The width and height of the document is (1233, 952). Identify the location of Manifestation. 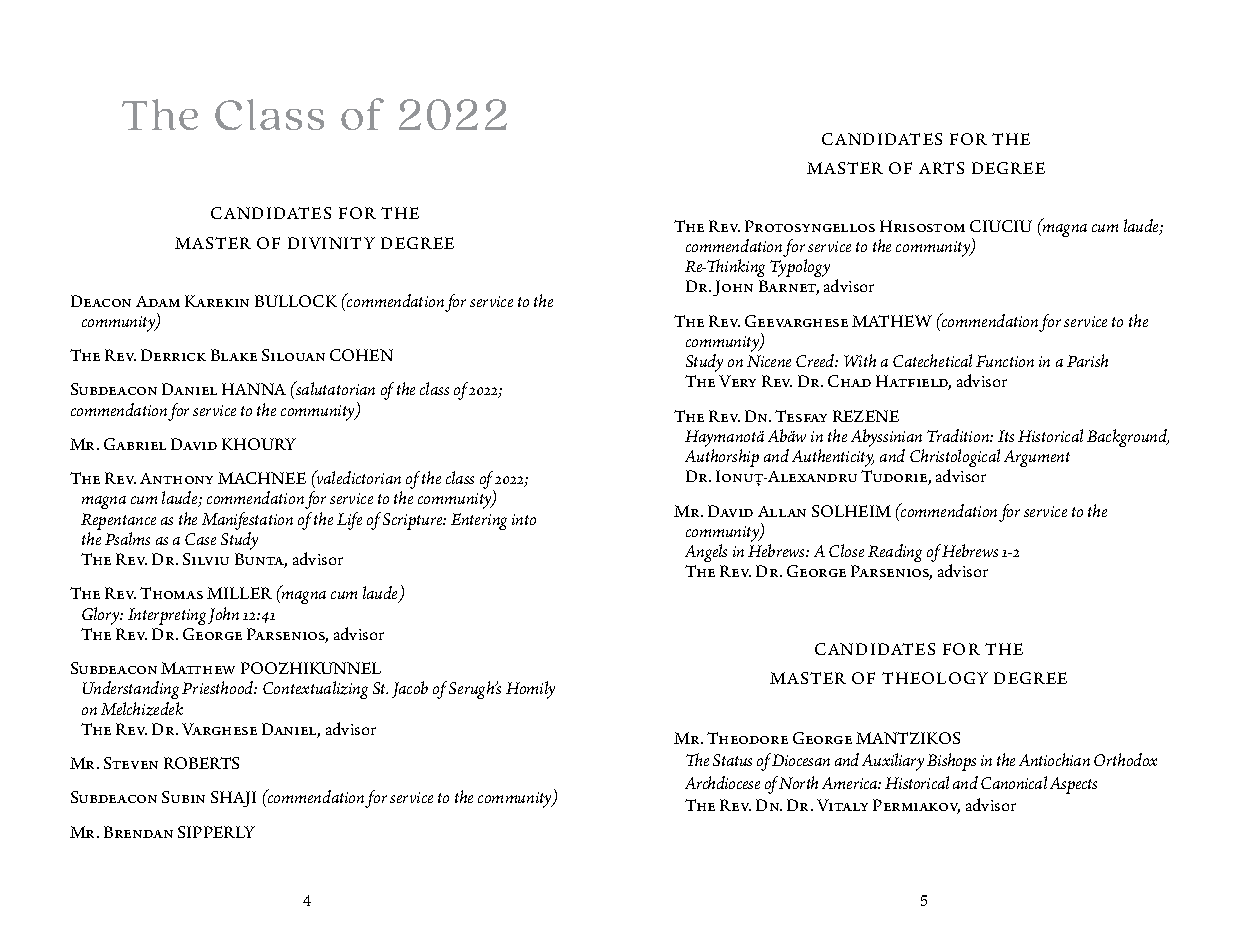
(247, 521).
